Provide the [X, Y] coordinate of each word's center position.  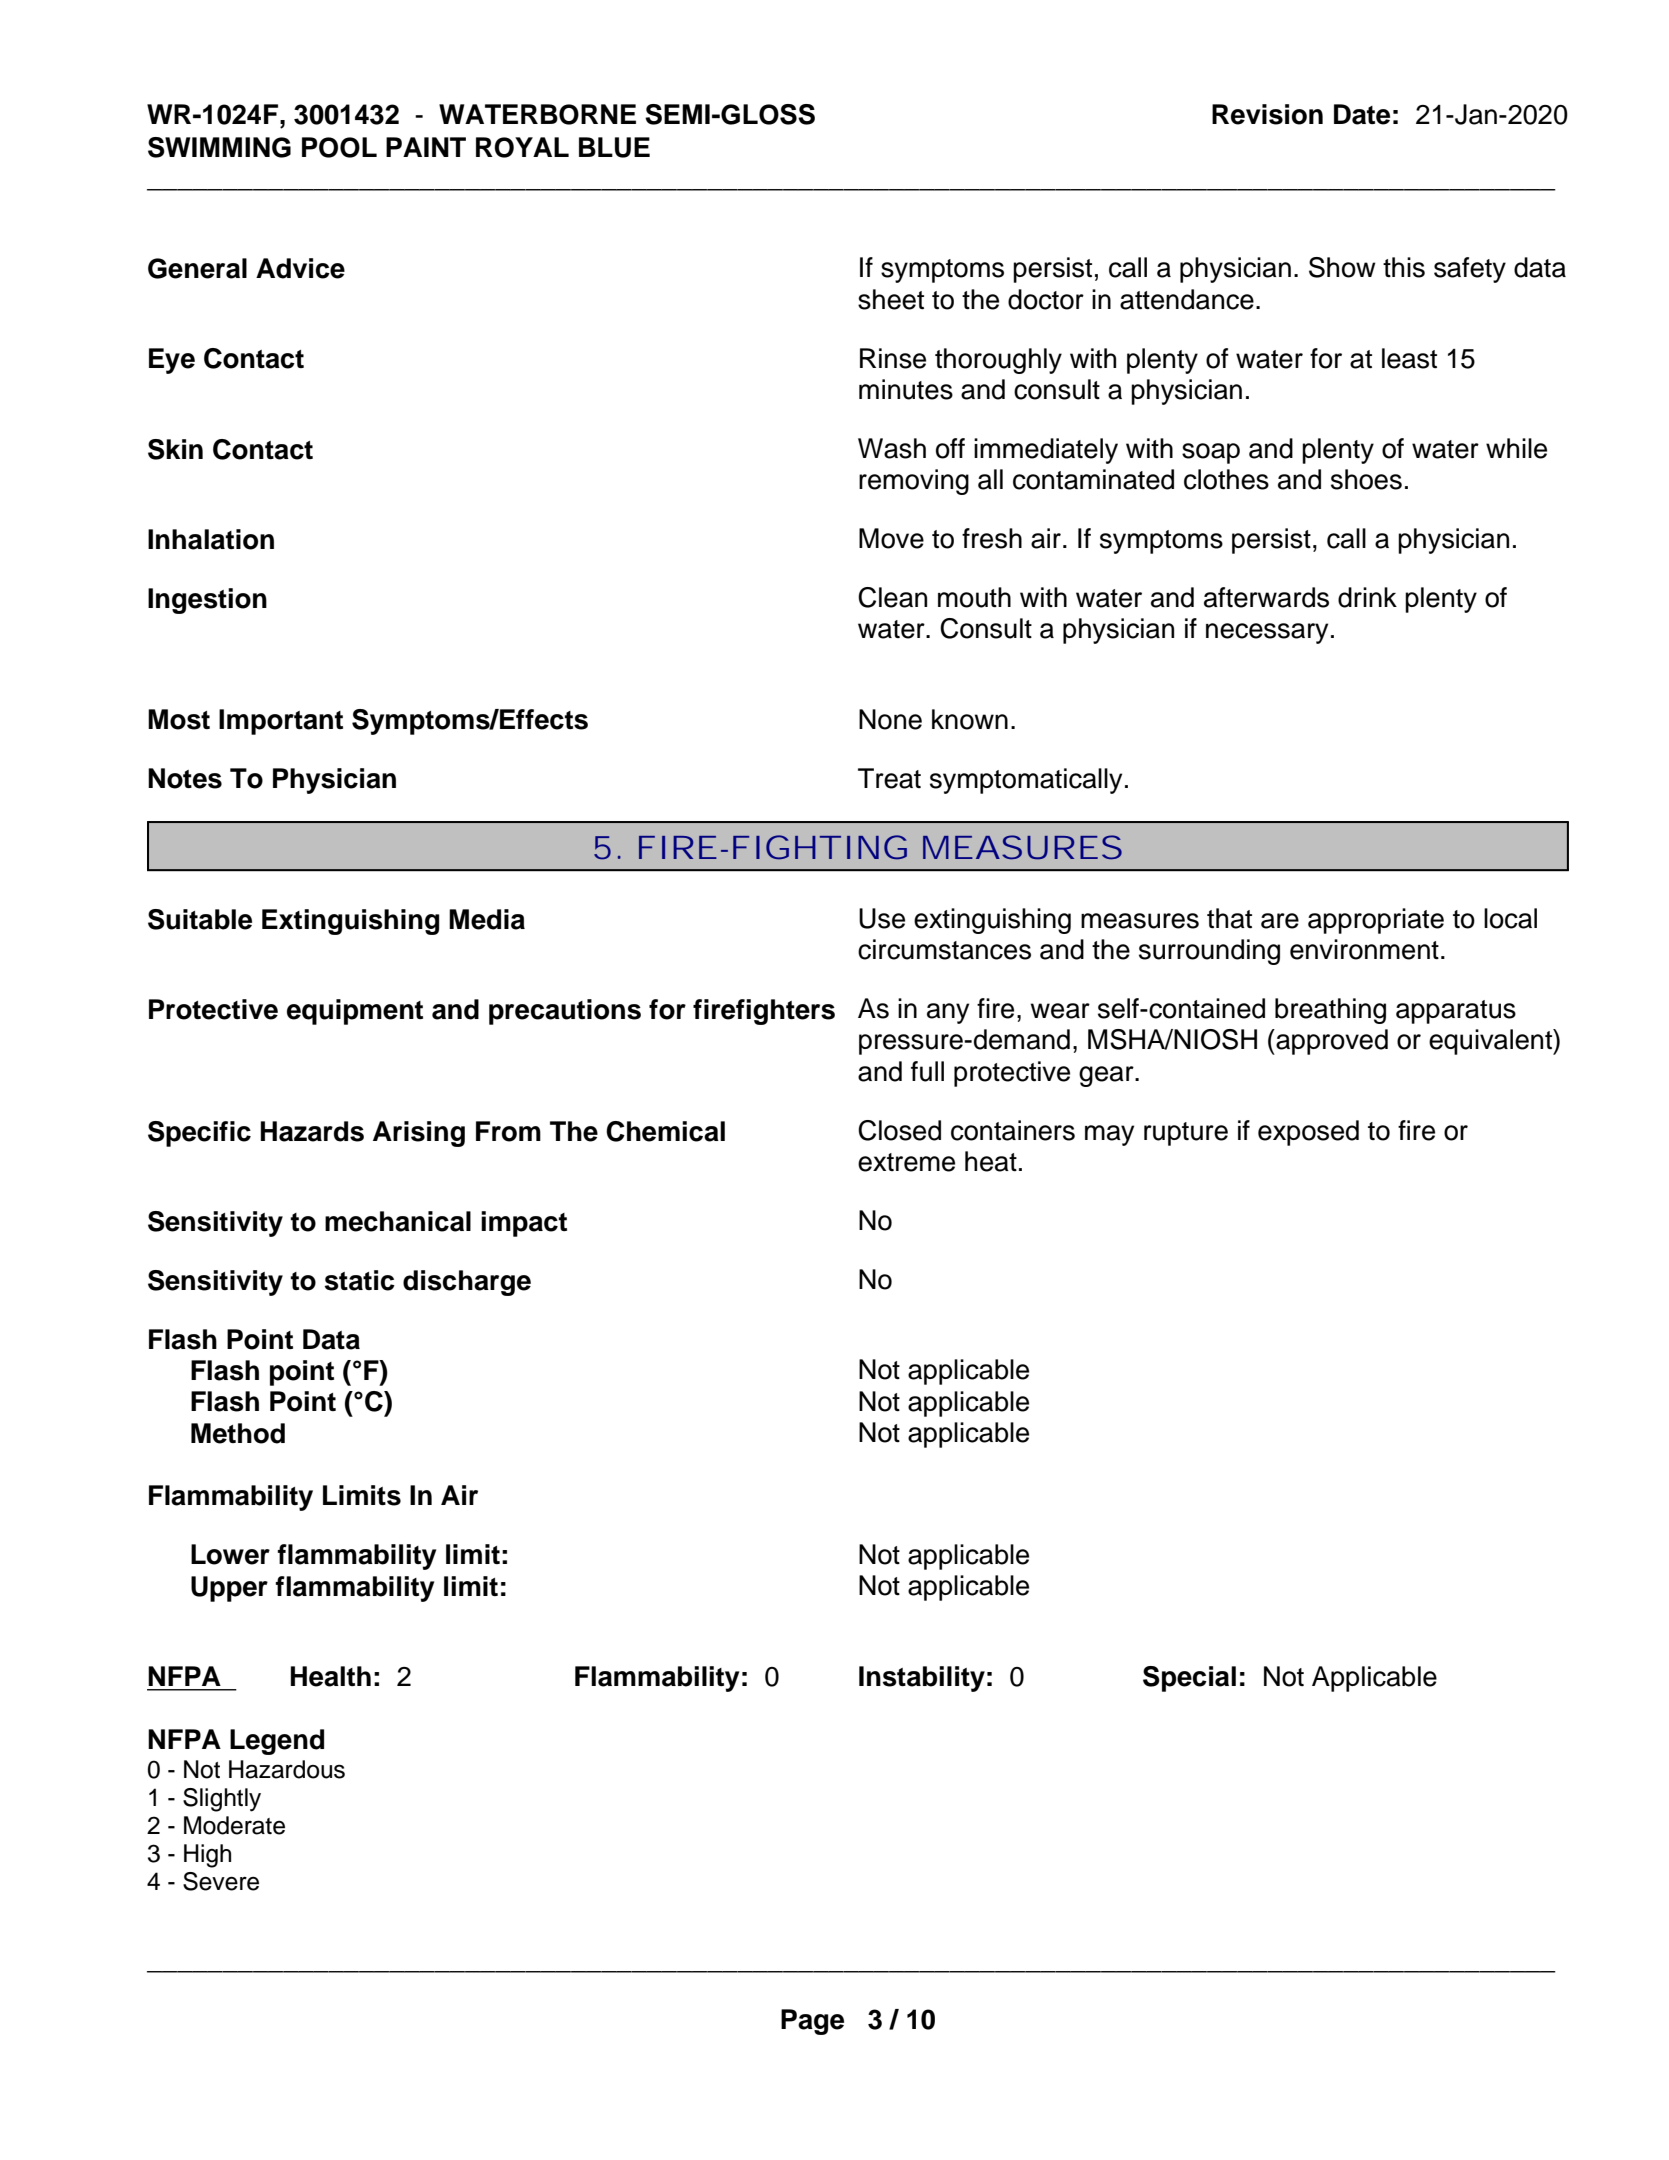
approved [1331, 1042]
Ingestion [207, 601]
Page [812, 2022]
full [927, 1071]
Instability [922, 1679]
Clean [892, 597]
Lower [230, 1554]
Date [1362, 114]
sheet [891, 299]
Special [1189, 1679]
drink [1367, 597]
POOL [339, 147]
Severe [221, 1881]
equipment [355, 1012]
